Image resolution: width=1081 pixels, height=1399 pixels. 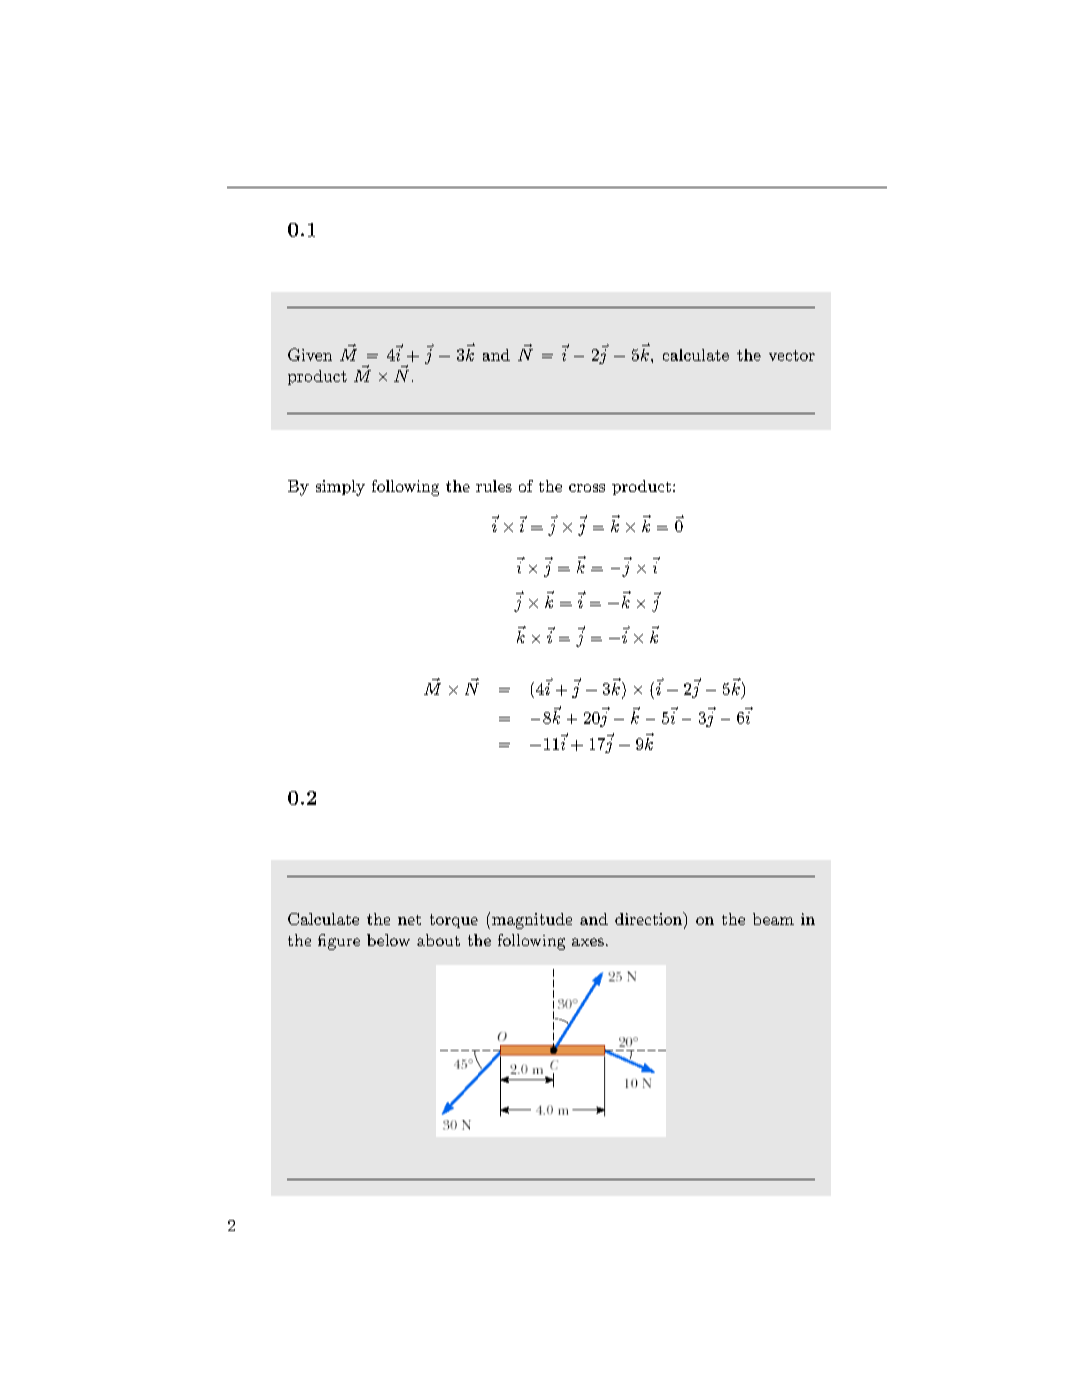 I want to click on magnitude, so click(x=532, y=921).
